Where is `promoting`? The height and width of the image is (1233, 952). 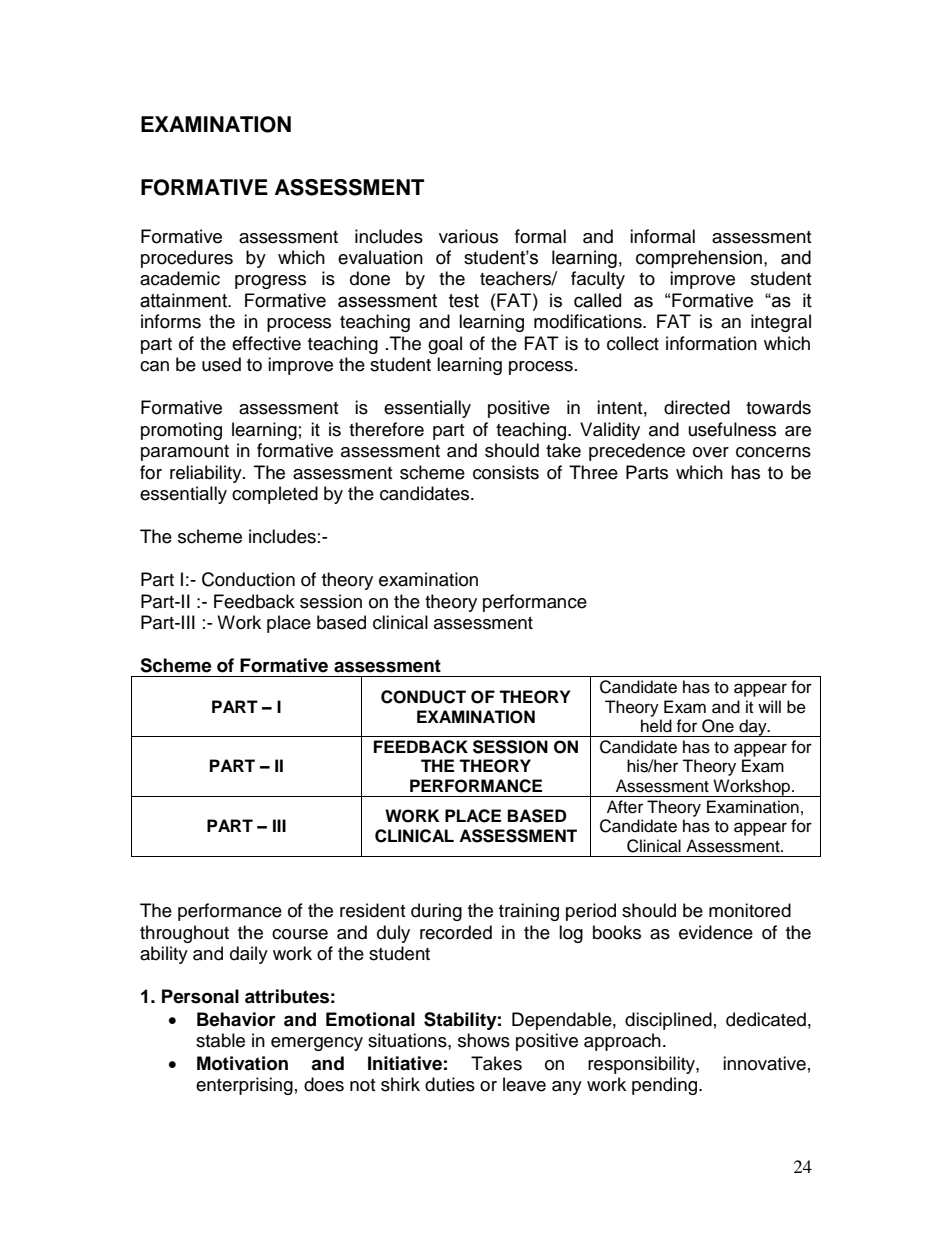
promoting is located at coordinates (181, 431).
